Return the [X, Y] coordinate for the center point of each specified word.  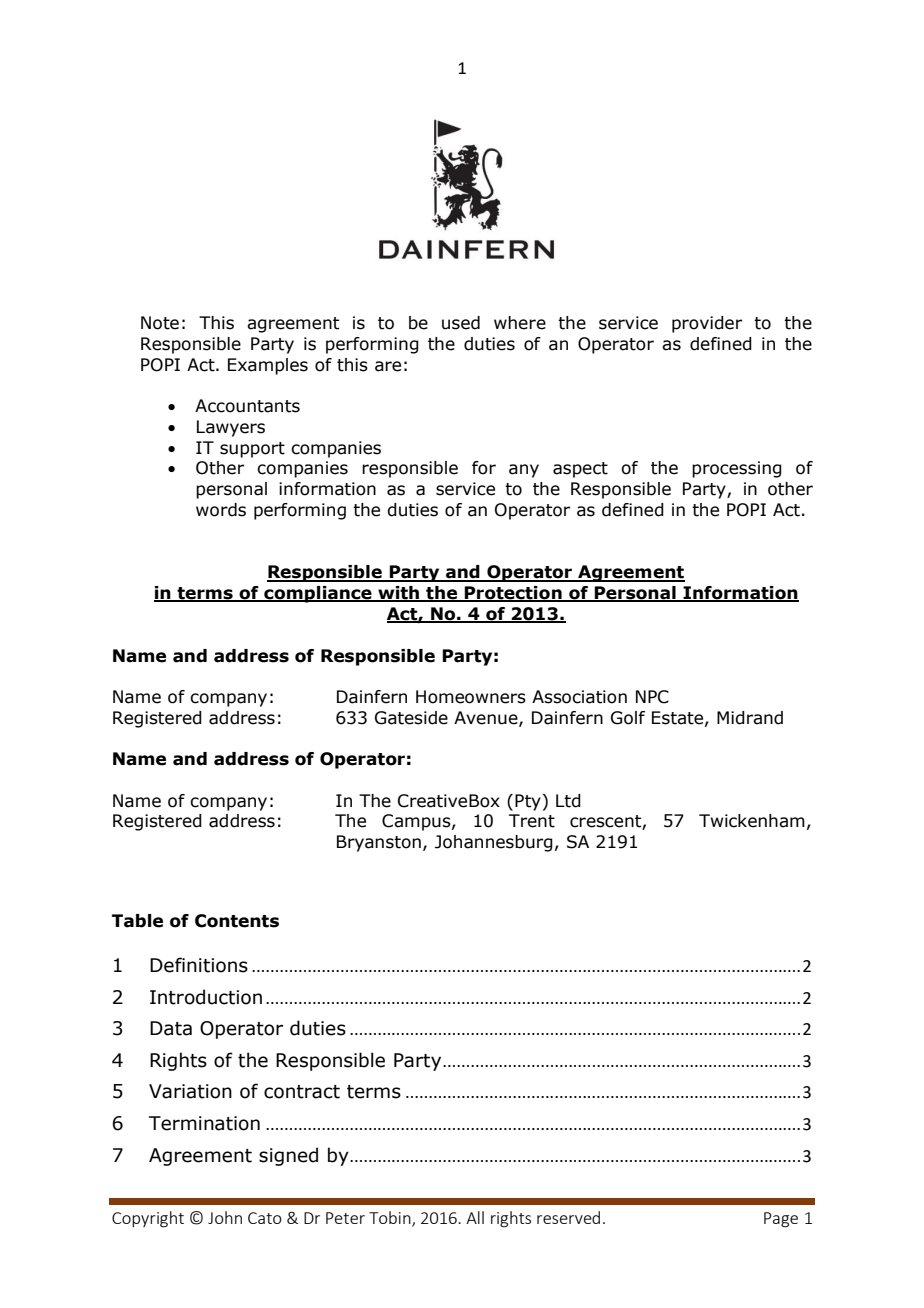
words [221, 510]
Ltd [568, 801]
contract [302, 1092]
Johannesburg [494, 843]
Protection [513, 594]
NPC [652, 697]
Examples [268, 366]
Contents [237, 921]
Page [781, 1220]
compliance [318, 594]
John [225, 1217]
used [461, 323]
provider [707, 324]
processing [737, 469]
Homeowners [471, 697]
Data [171, 1028]
